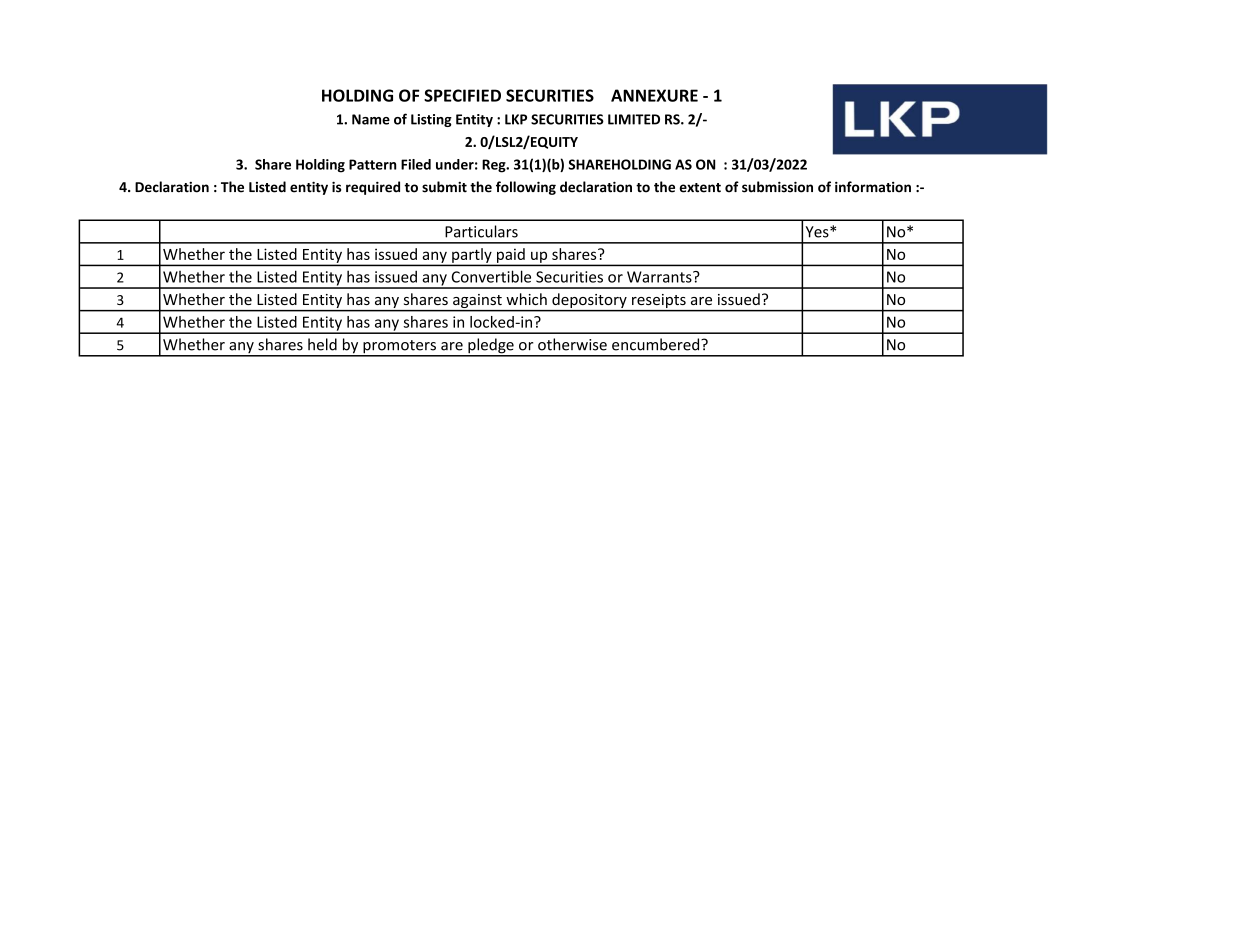 This page has width=1233, height=952. Describe the element at coordinates (511, 256) in the page. I see `paid` at that location.
